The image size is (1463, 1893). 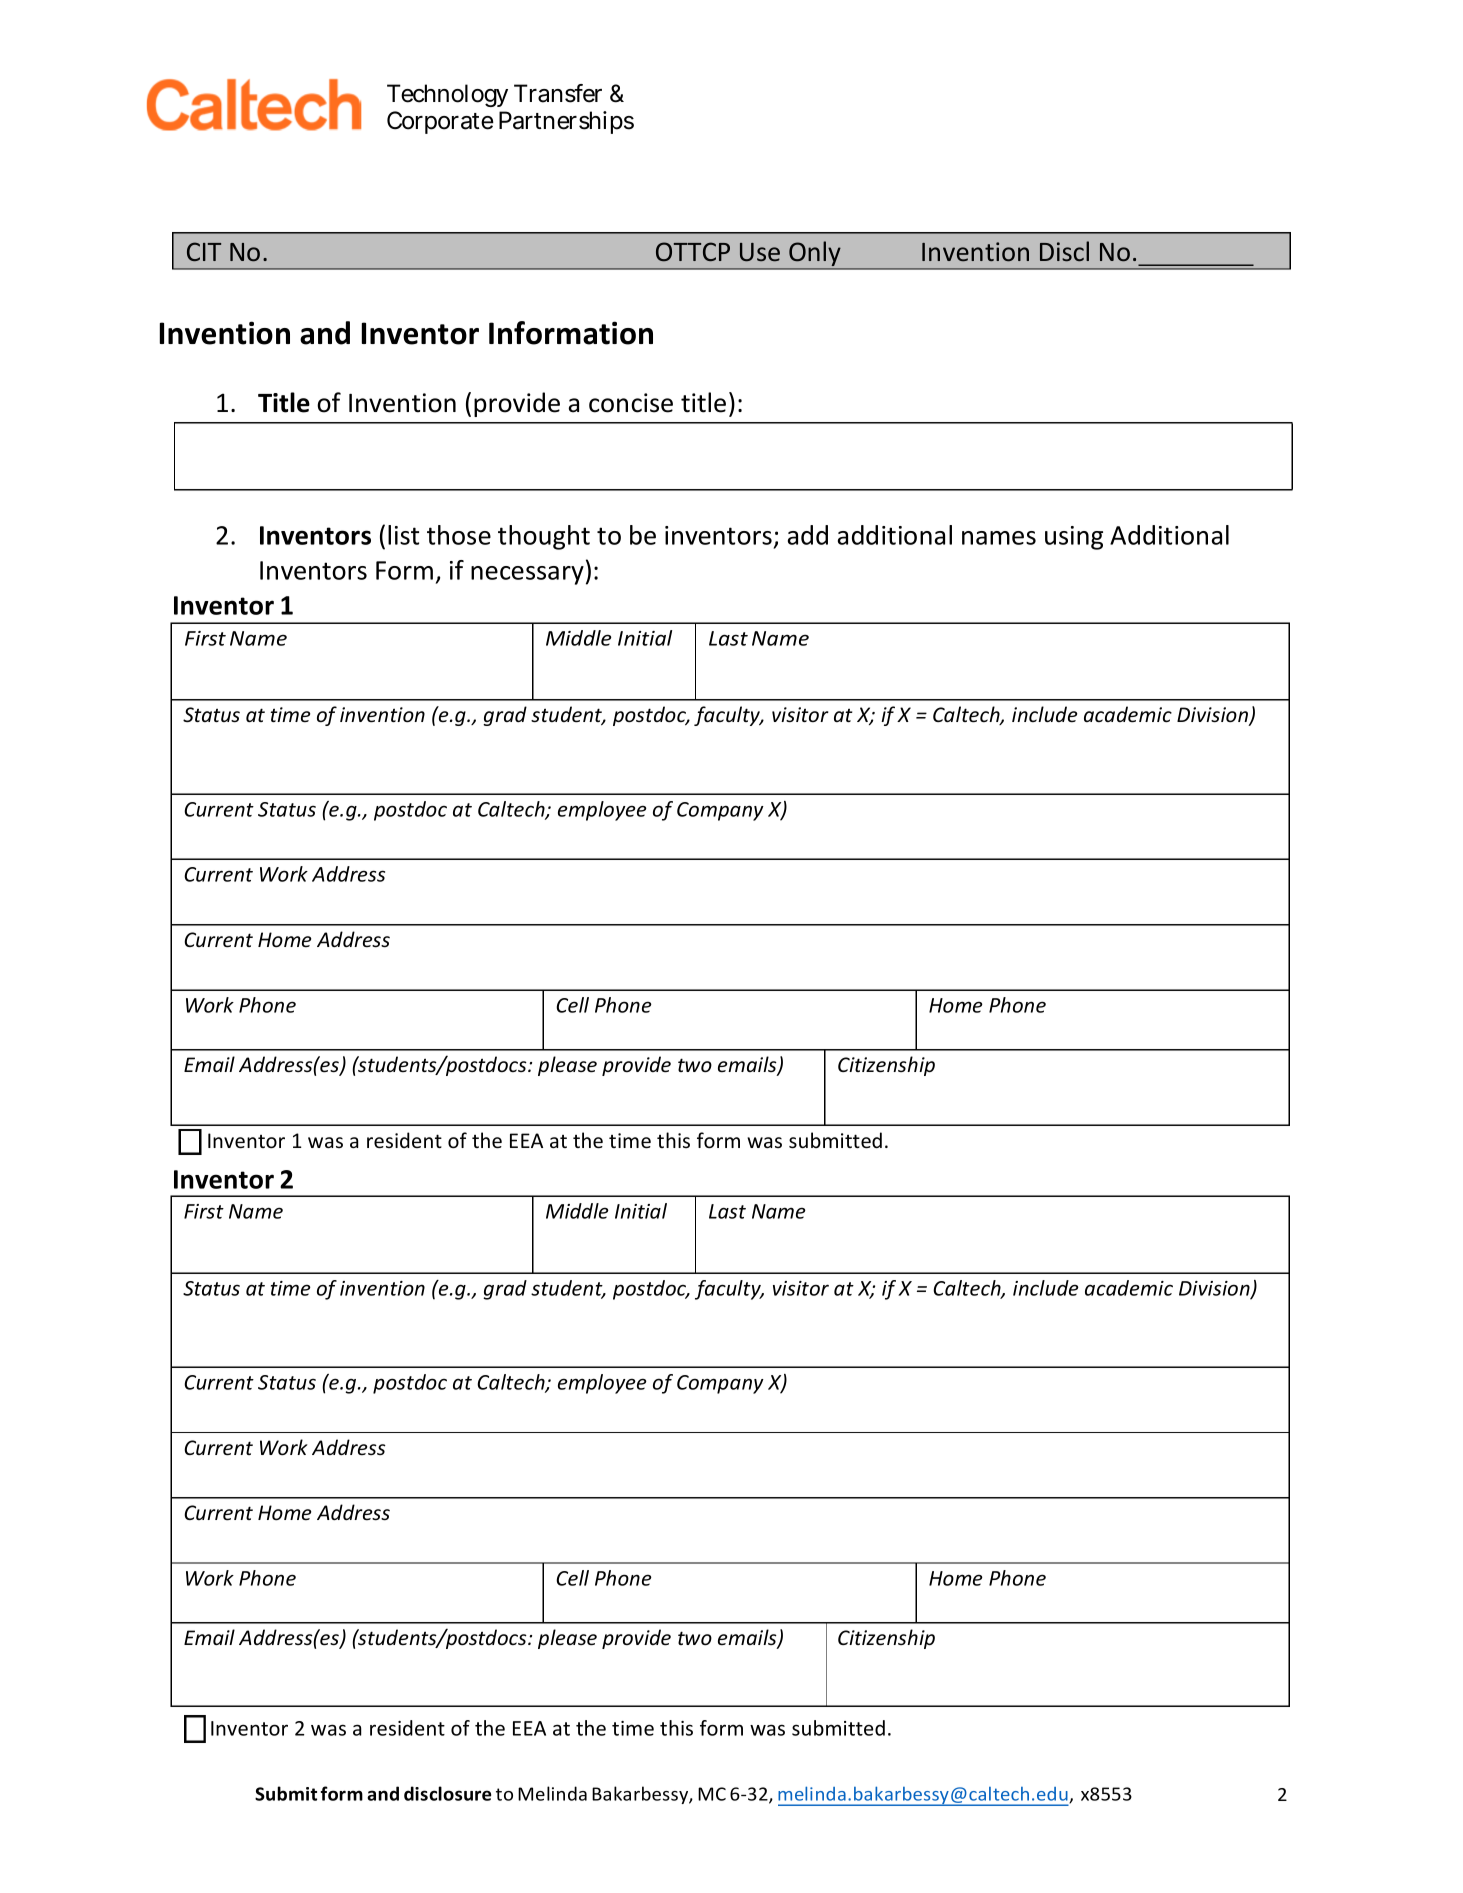 What do you see at coordinates (527, 575) in the screenshot?
I see `necessary` at bounding box center [527, 575].
